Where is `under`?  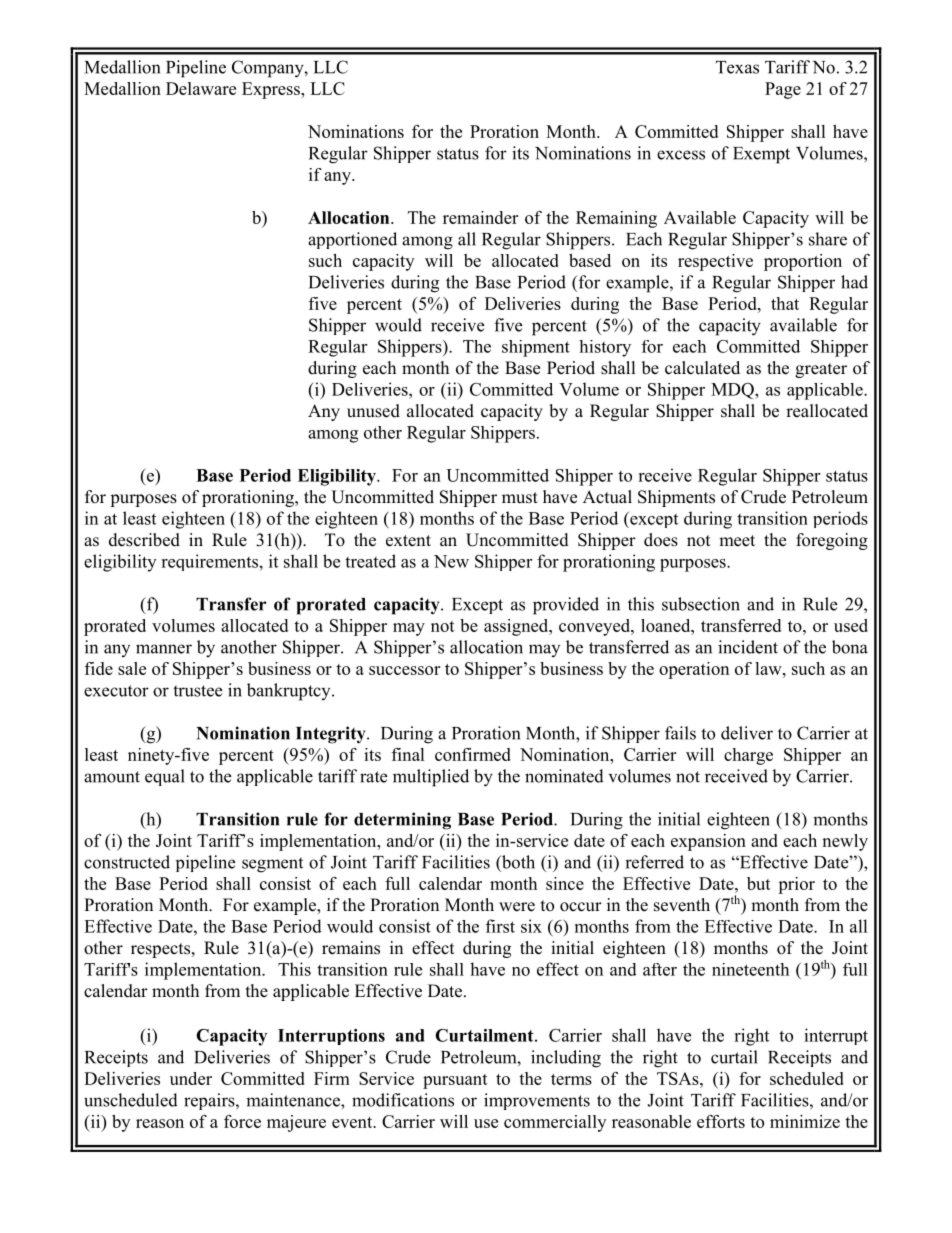
under is located at coordinates (191, 1078).
